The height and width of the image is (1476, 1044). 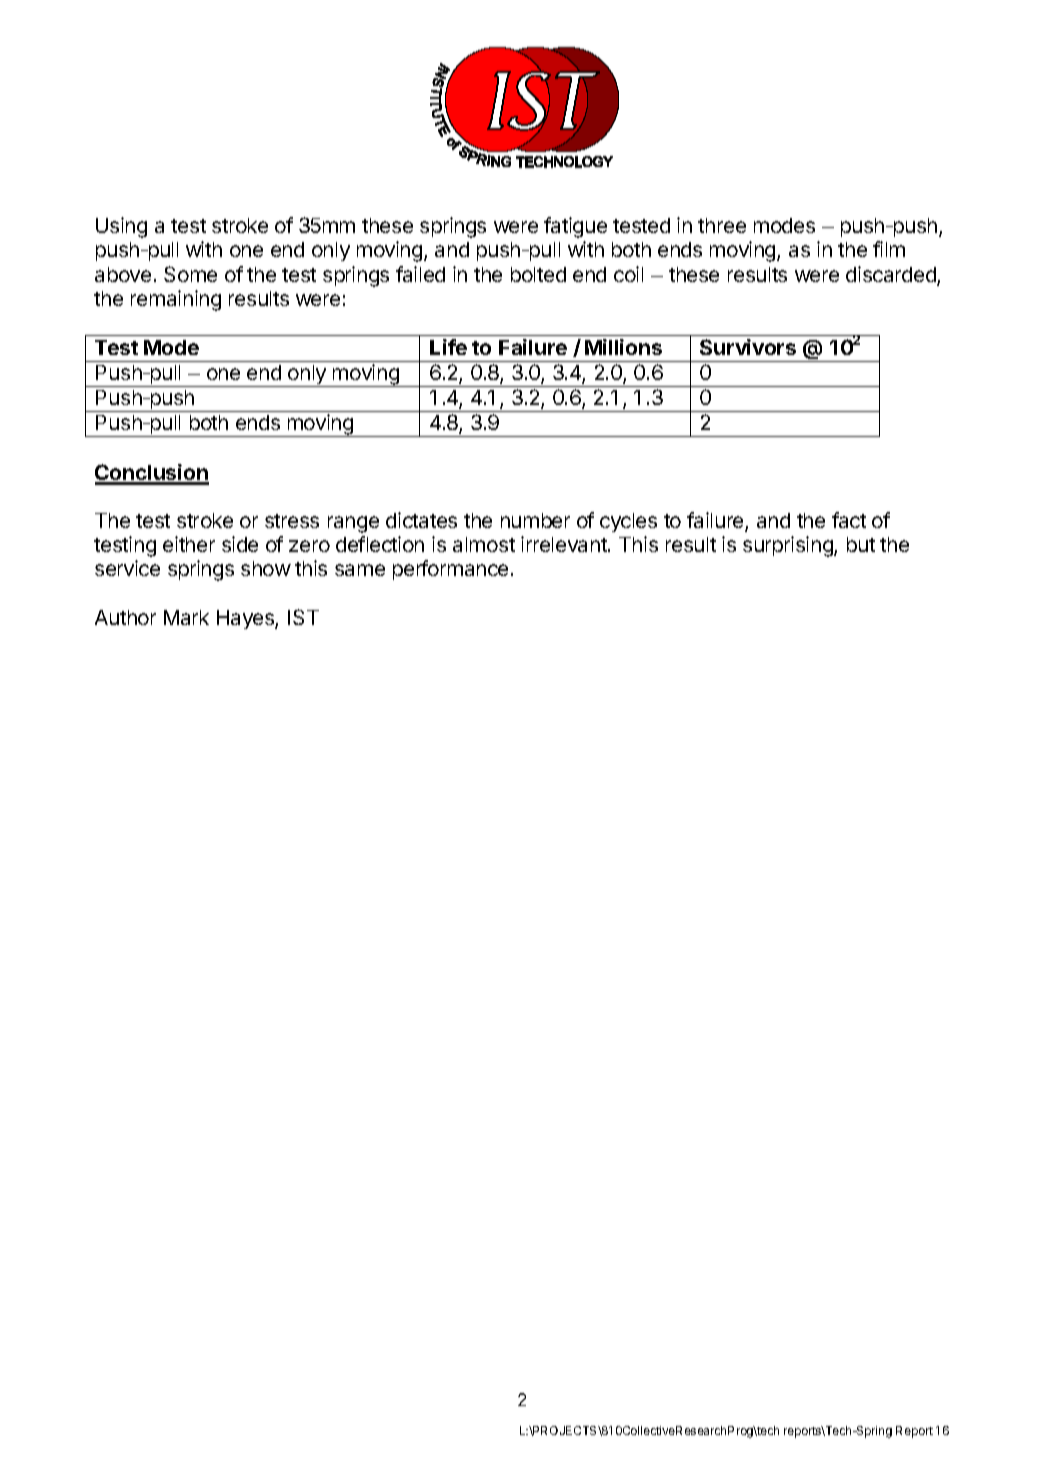 What do you see at coordinates (121, 227) in the image?
I see `Using` at bounding box center [121, 227].
